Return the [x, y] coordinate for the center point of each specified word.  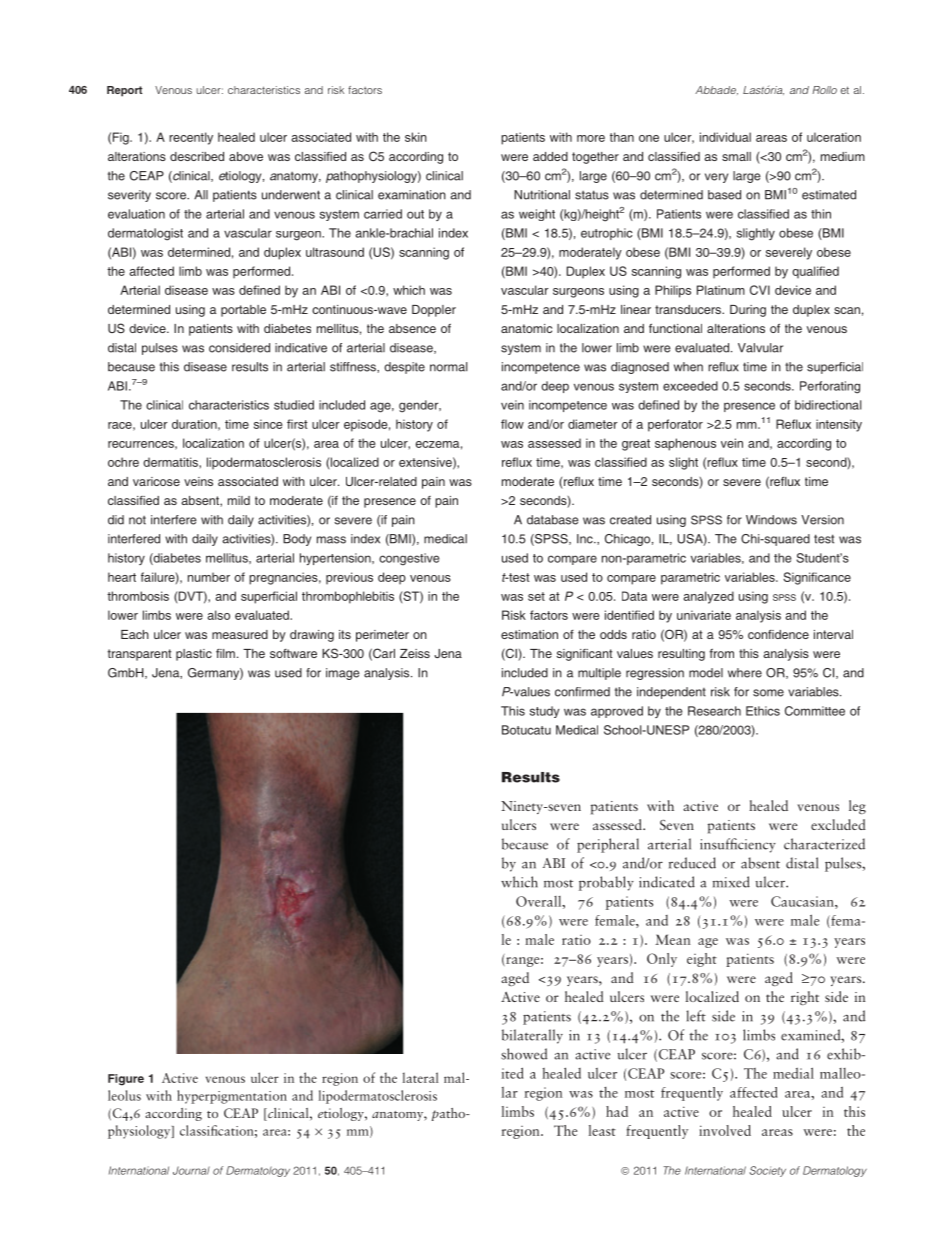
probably [606, 883]
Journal [191, 1170]
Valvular [760, 348]
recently [191, 138]
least [602, 1130]
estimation [529, 634]
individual [725, 137]
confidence [778, 634]
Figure [126, 1080]
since [268, 424]
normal [448, 367]
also [219, 615]
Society [767, 1171]
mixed [731, 882]
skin [416, 137]
